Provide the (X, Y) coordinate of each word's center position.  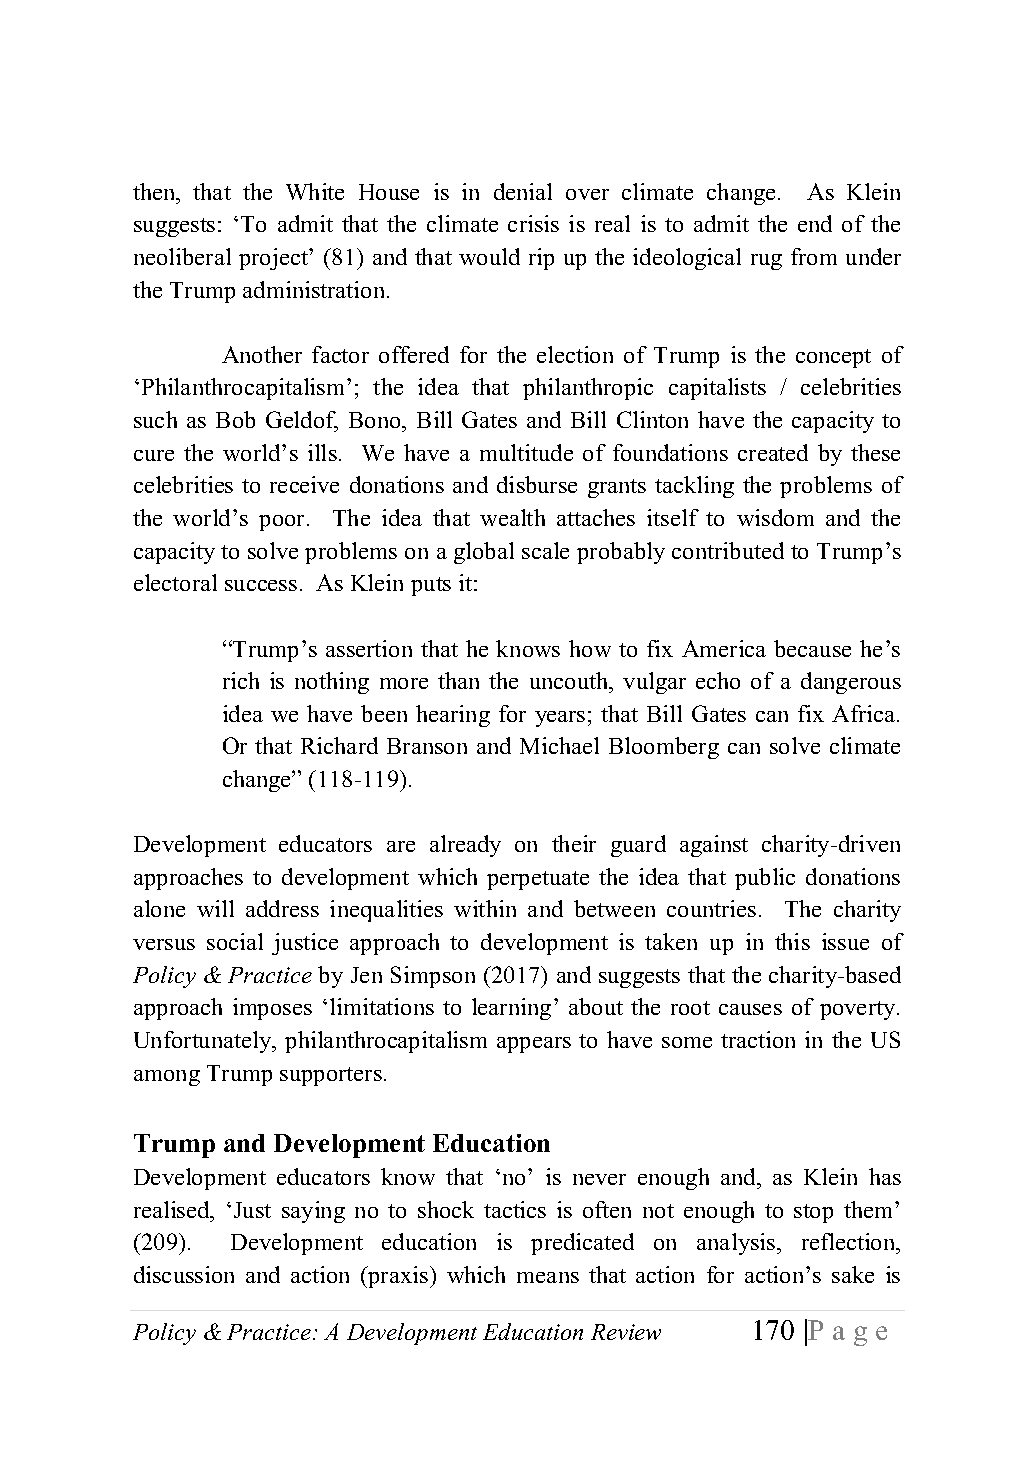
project (275, 259)
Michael (559, 745)
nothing (332, 683)
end (815, 223)
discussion (184, 1274)
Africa (865, 713)
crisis (533, 223)
